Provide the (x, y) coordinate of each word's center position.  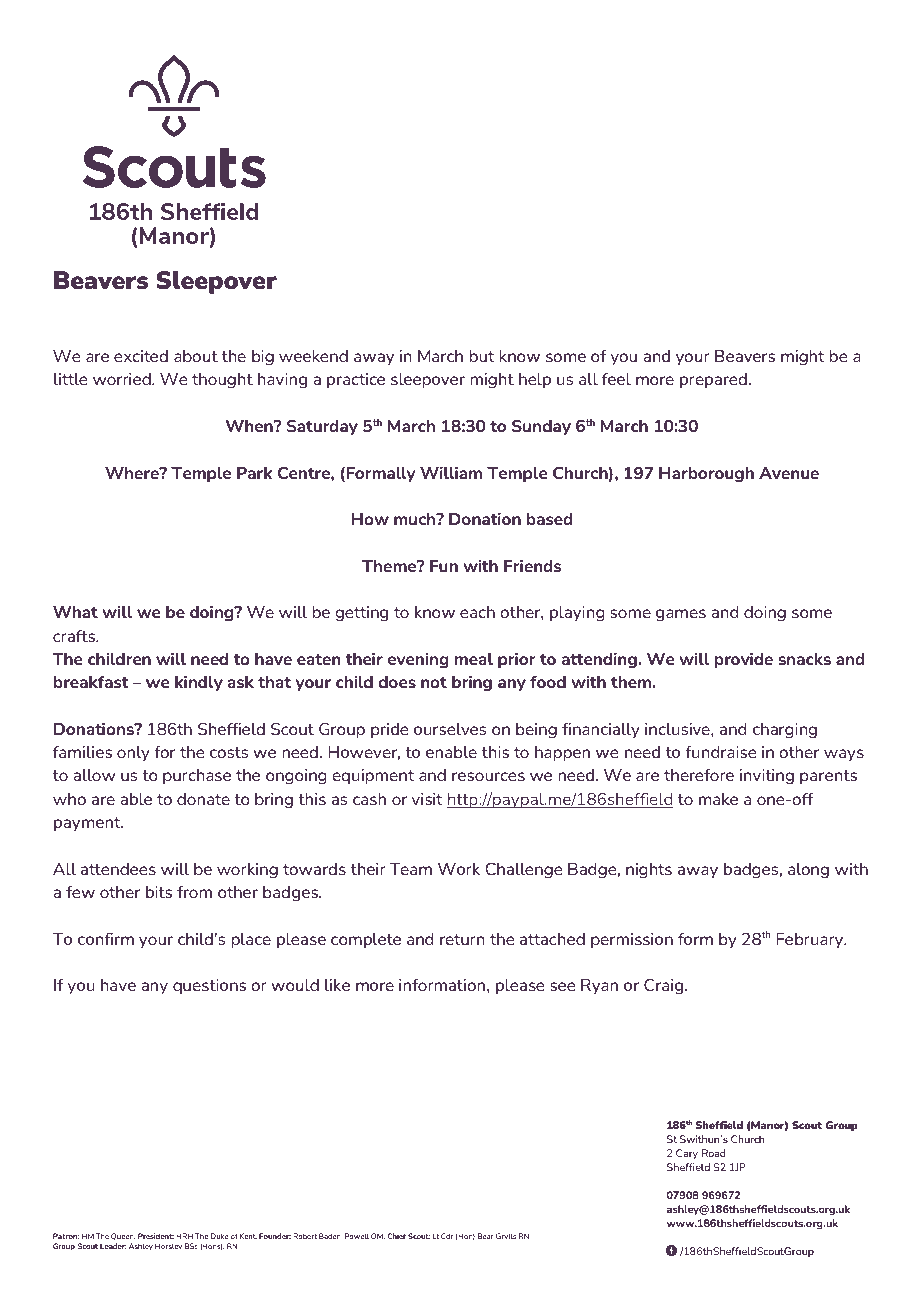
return (462, 939)
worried (123, 379)
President (156, 1236)
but (482, 356)
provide (744, 660)
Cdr (447, 1236)
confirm (106, 939)
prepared (713, 380)
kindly (199, 683)
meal (474, 659)
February (811, 940)
